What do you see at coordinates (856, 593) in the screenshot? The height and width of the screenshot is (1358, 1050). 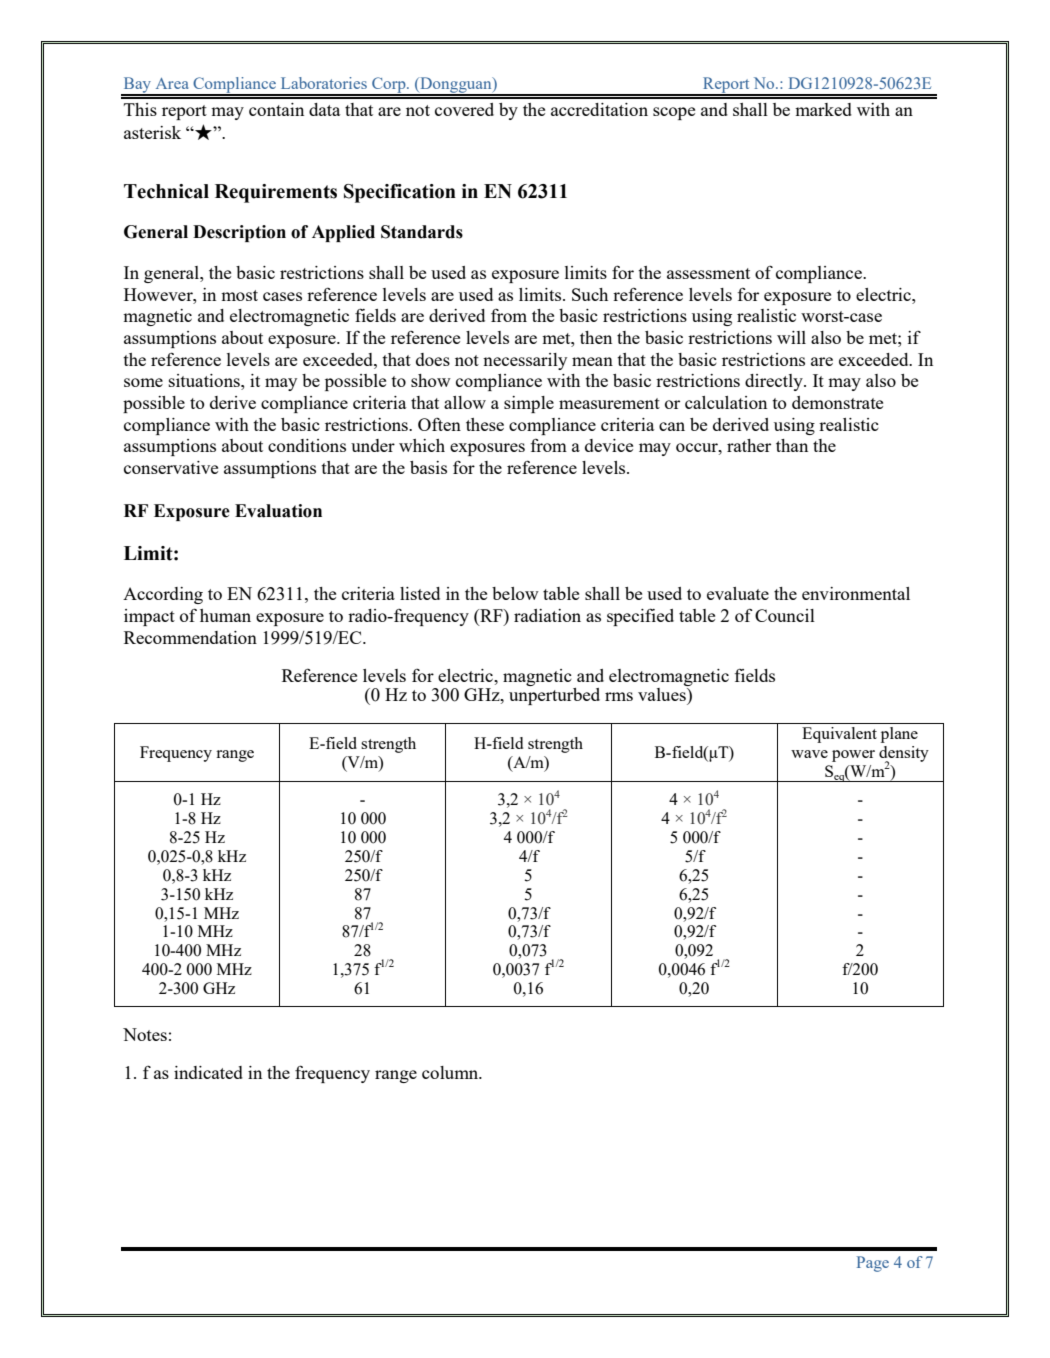 I see `environmental` at bounding box center [856, 593].
